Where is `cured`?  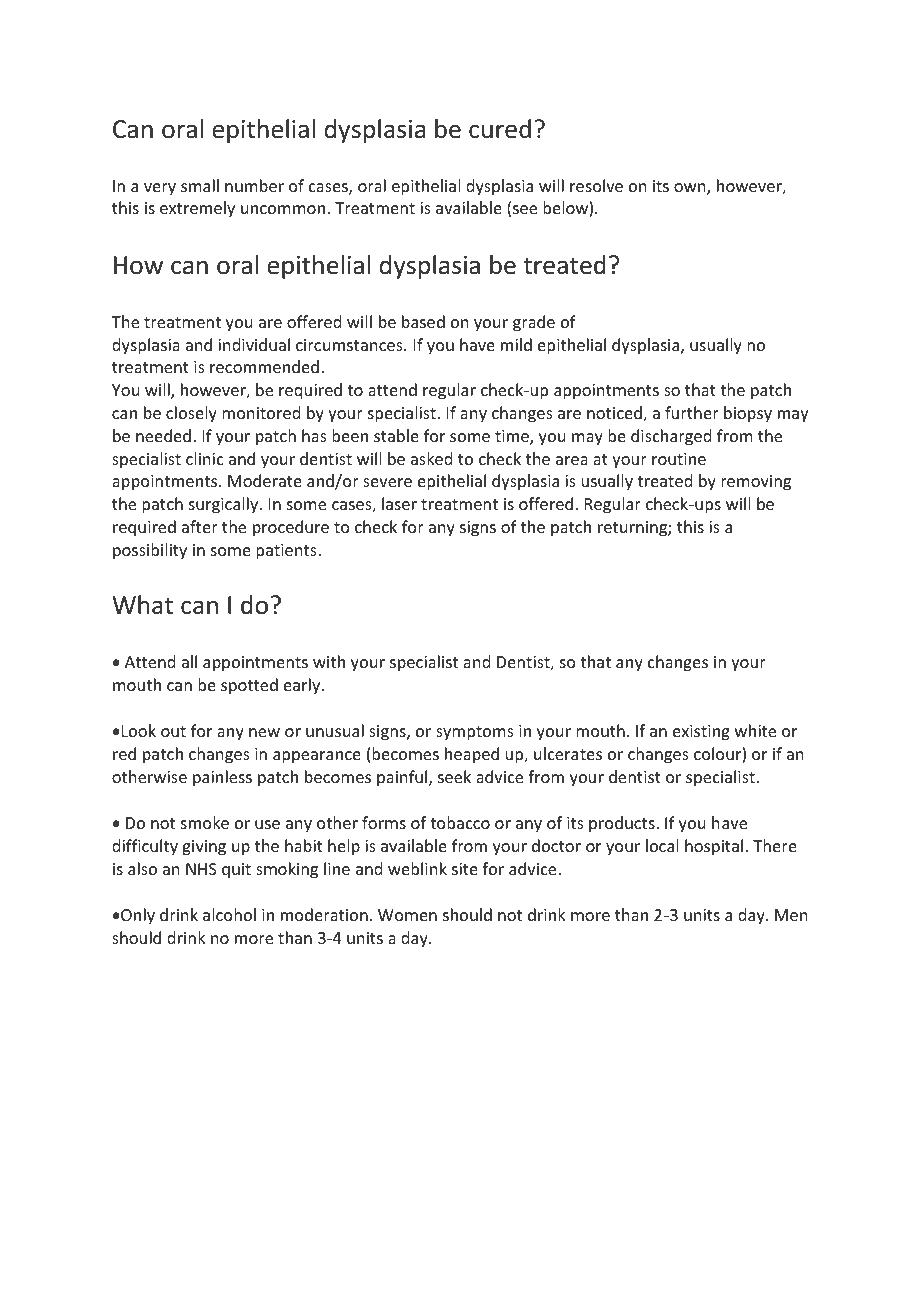 cured is located at coordinates (500, 129).
